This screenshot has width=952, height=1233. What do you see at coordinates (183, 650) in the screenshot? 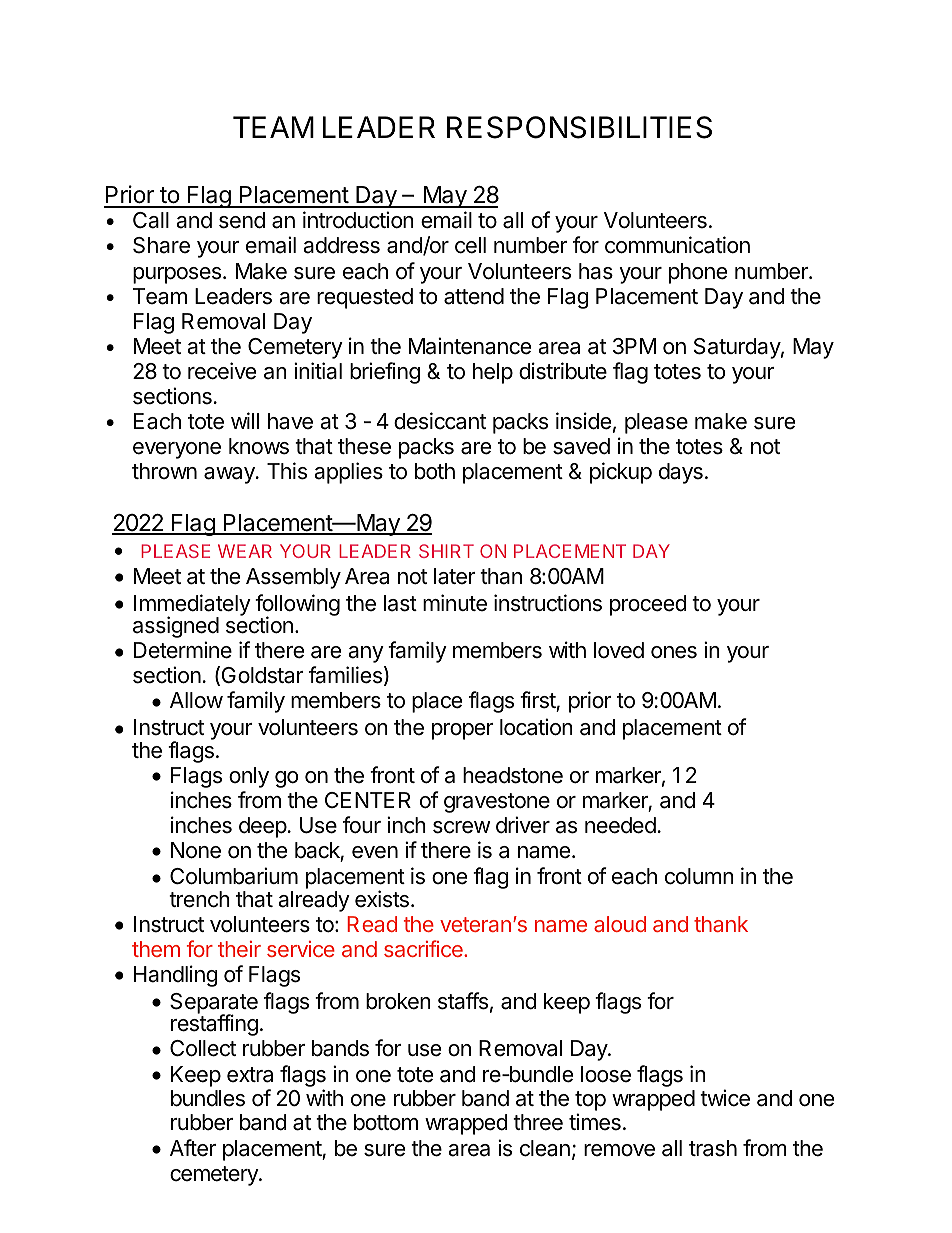
I see `Determine` at bounding box center [183, 650].
